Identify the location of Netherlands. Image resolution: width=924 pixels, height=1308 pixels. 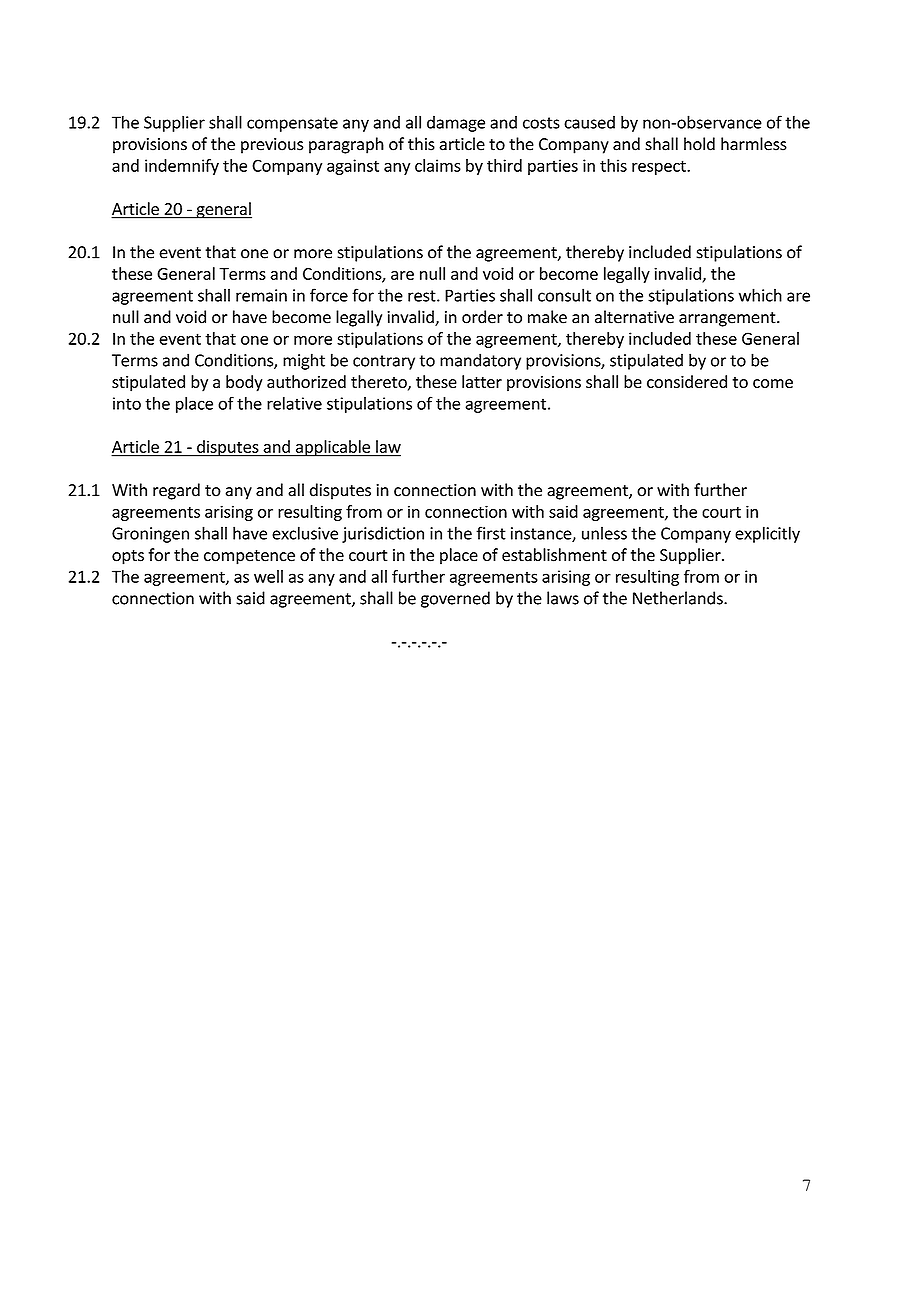
(679, 598).
